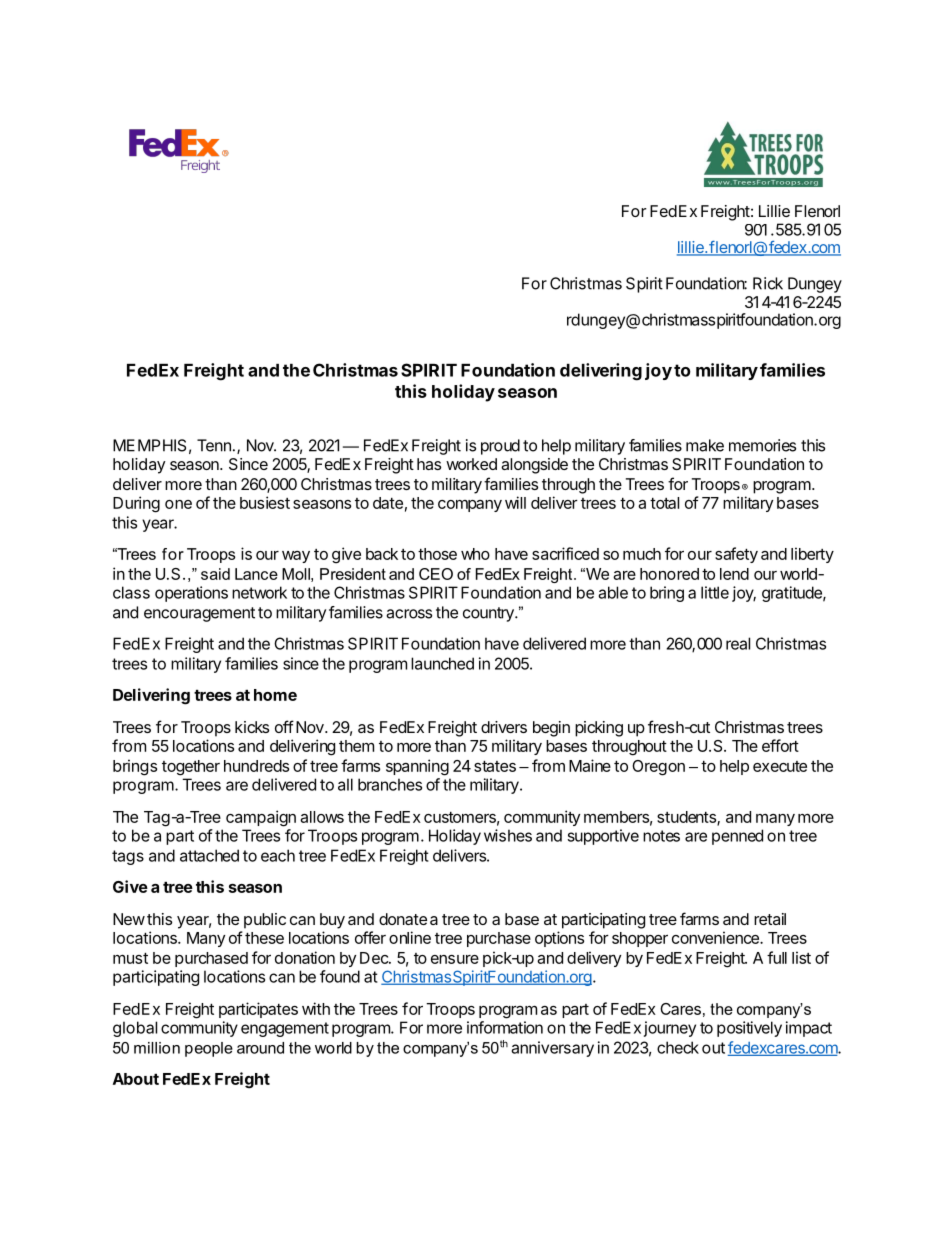  What do you see at coordinates (705, 445) in the screenshot?
I see `make` at bounding box center [705, 445].
